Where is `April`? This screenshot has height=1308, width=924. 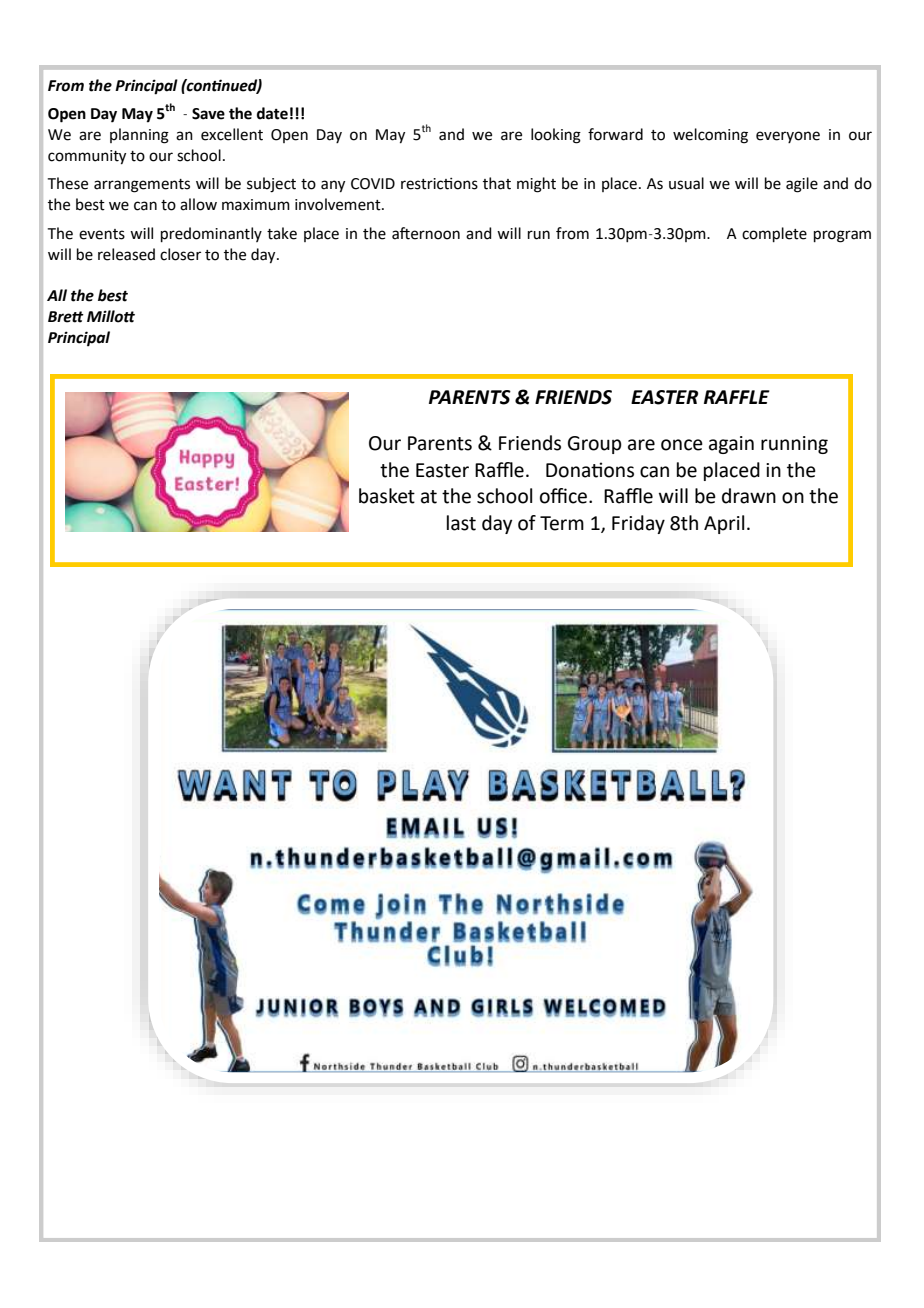
April is located at coordinates (724, 524).
